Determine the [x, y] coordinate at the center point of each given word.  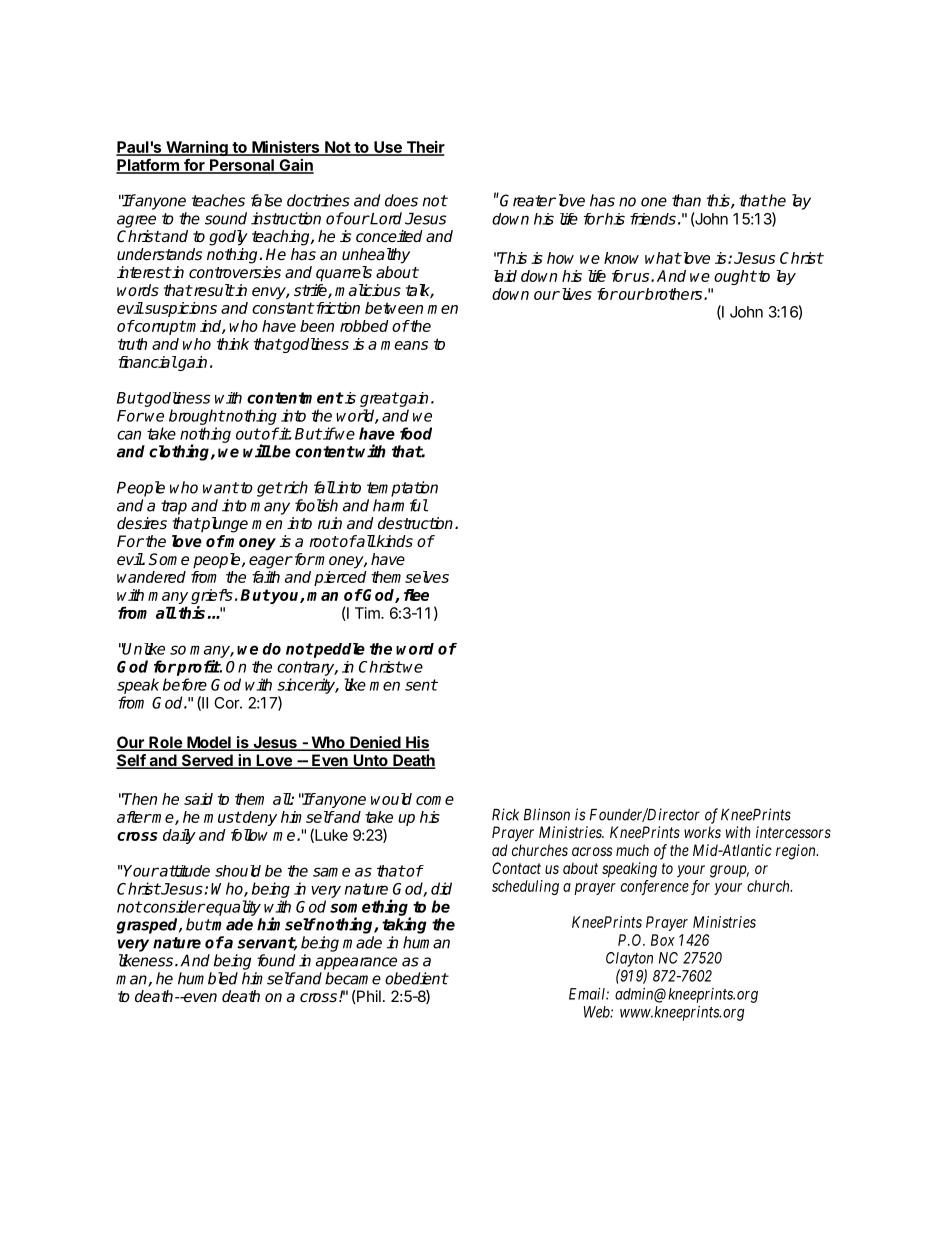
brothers [674, 294]
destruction [417, 523]
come [435, 800]
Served [207, 761]
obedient [416, 978]
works [702, 832]
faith [266, 577]
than [686, 200]
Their [424, 148]
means [404, 345]
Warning [197, 148]
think [233, 344]
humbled [208, 978]
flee [416, 595]
